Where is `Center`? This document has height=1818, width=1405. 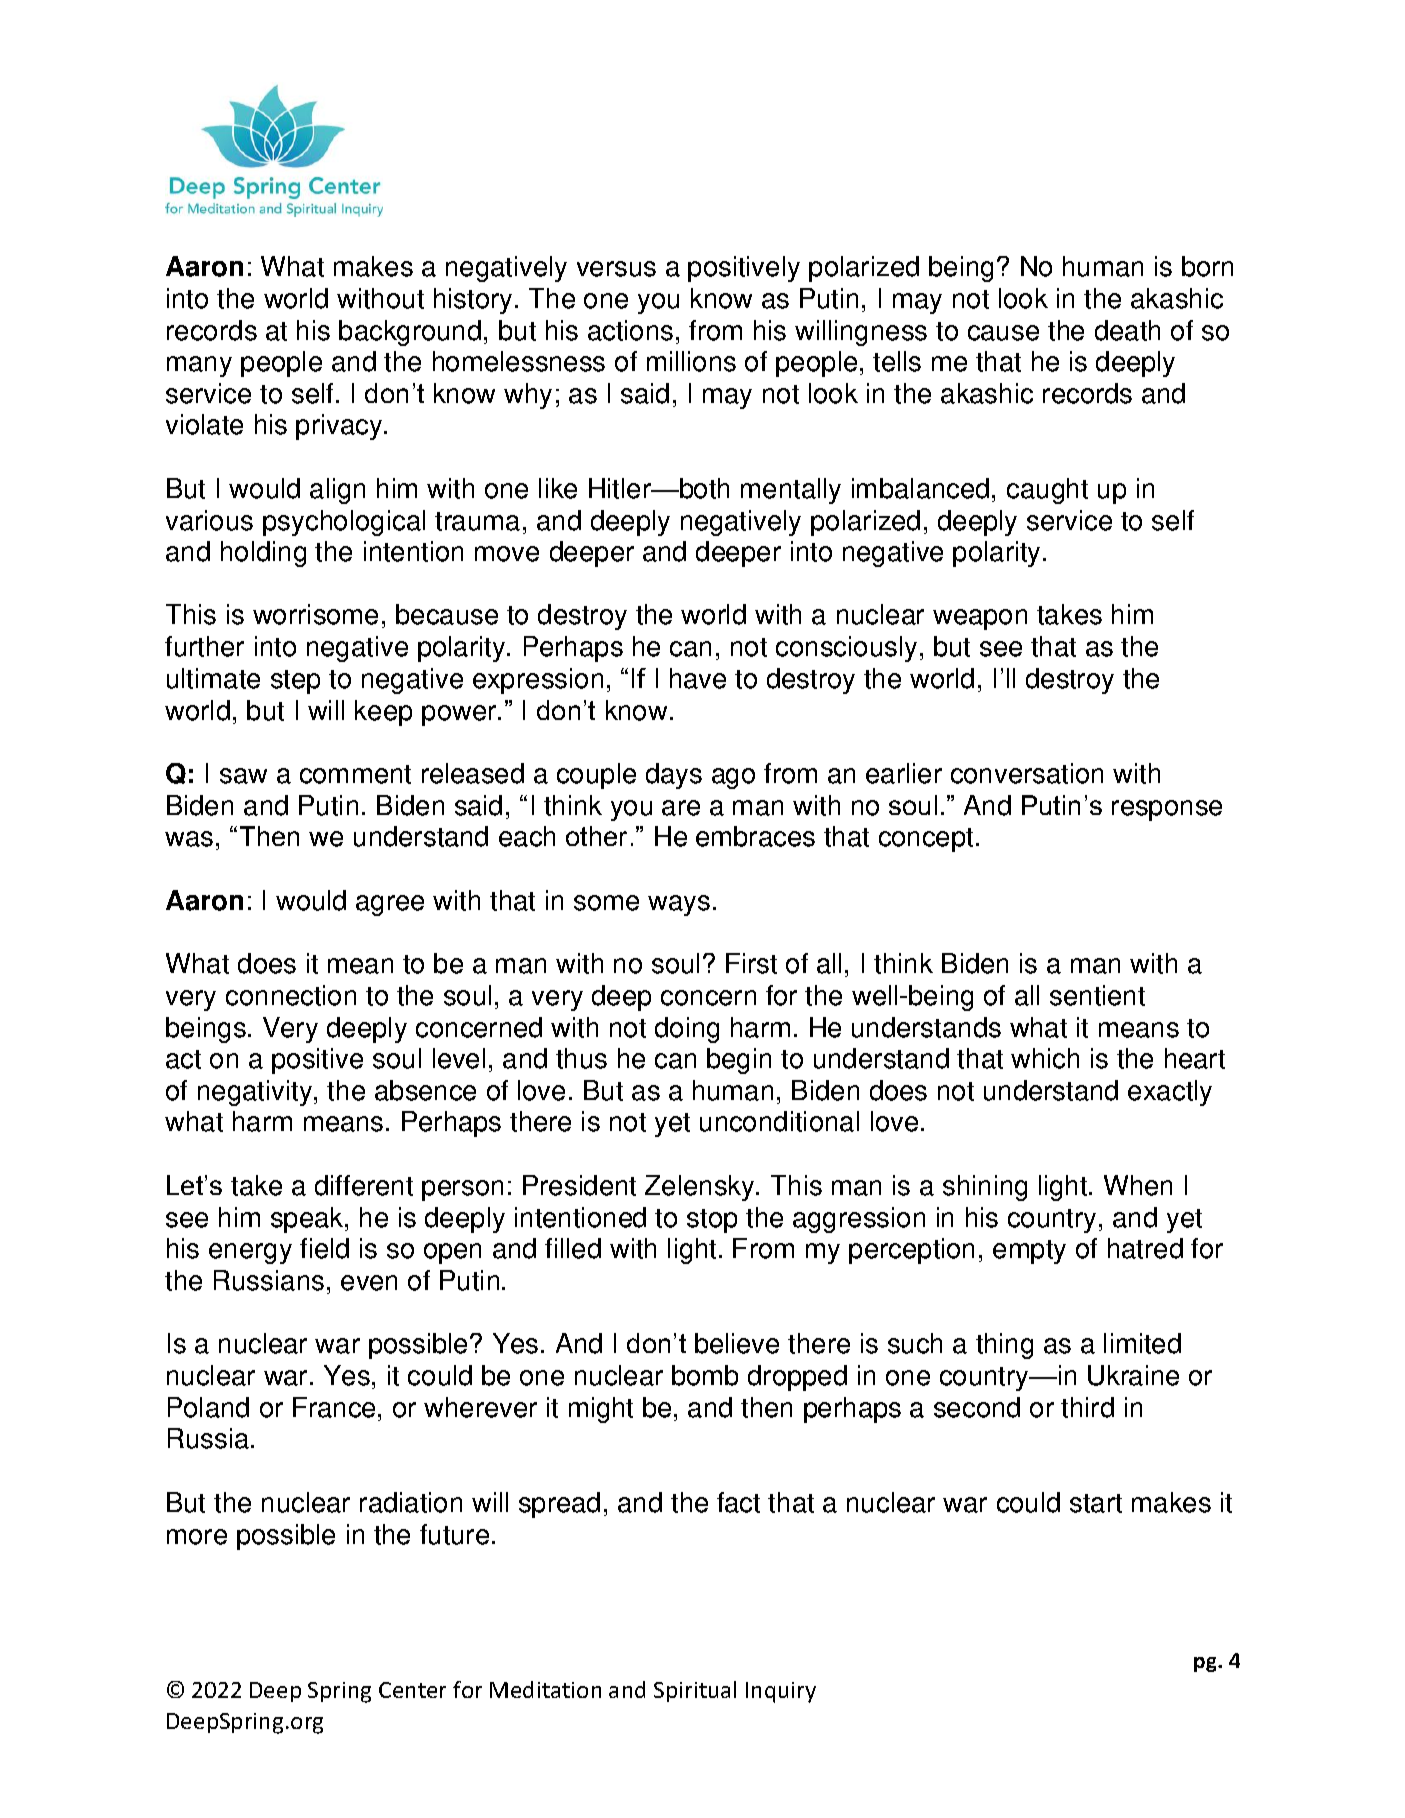
Center is located at coordinates (412, 1690).
